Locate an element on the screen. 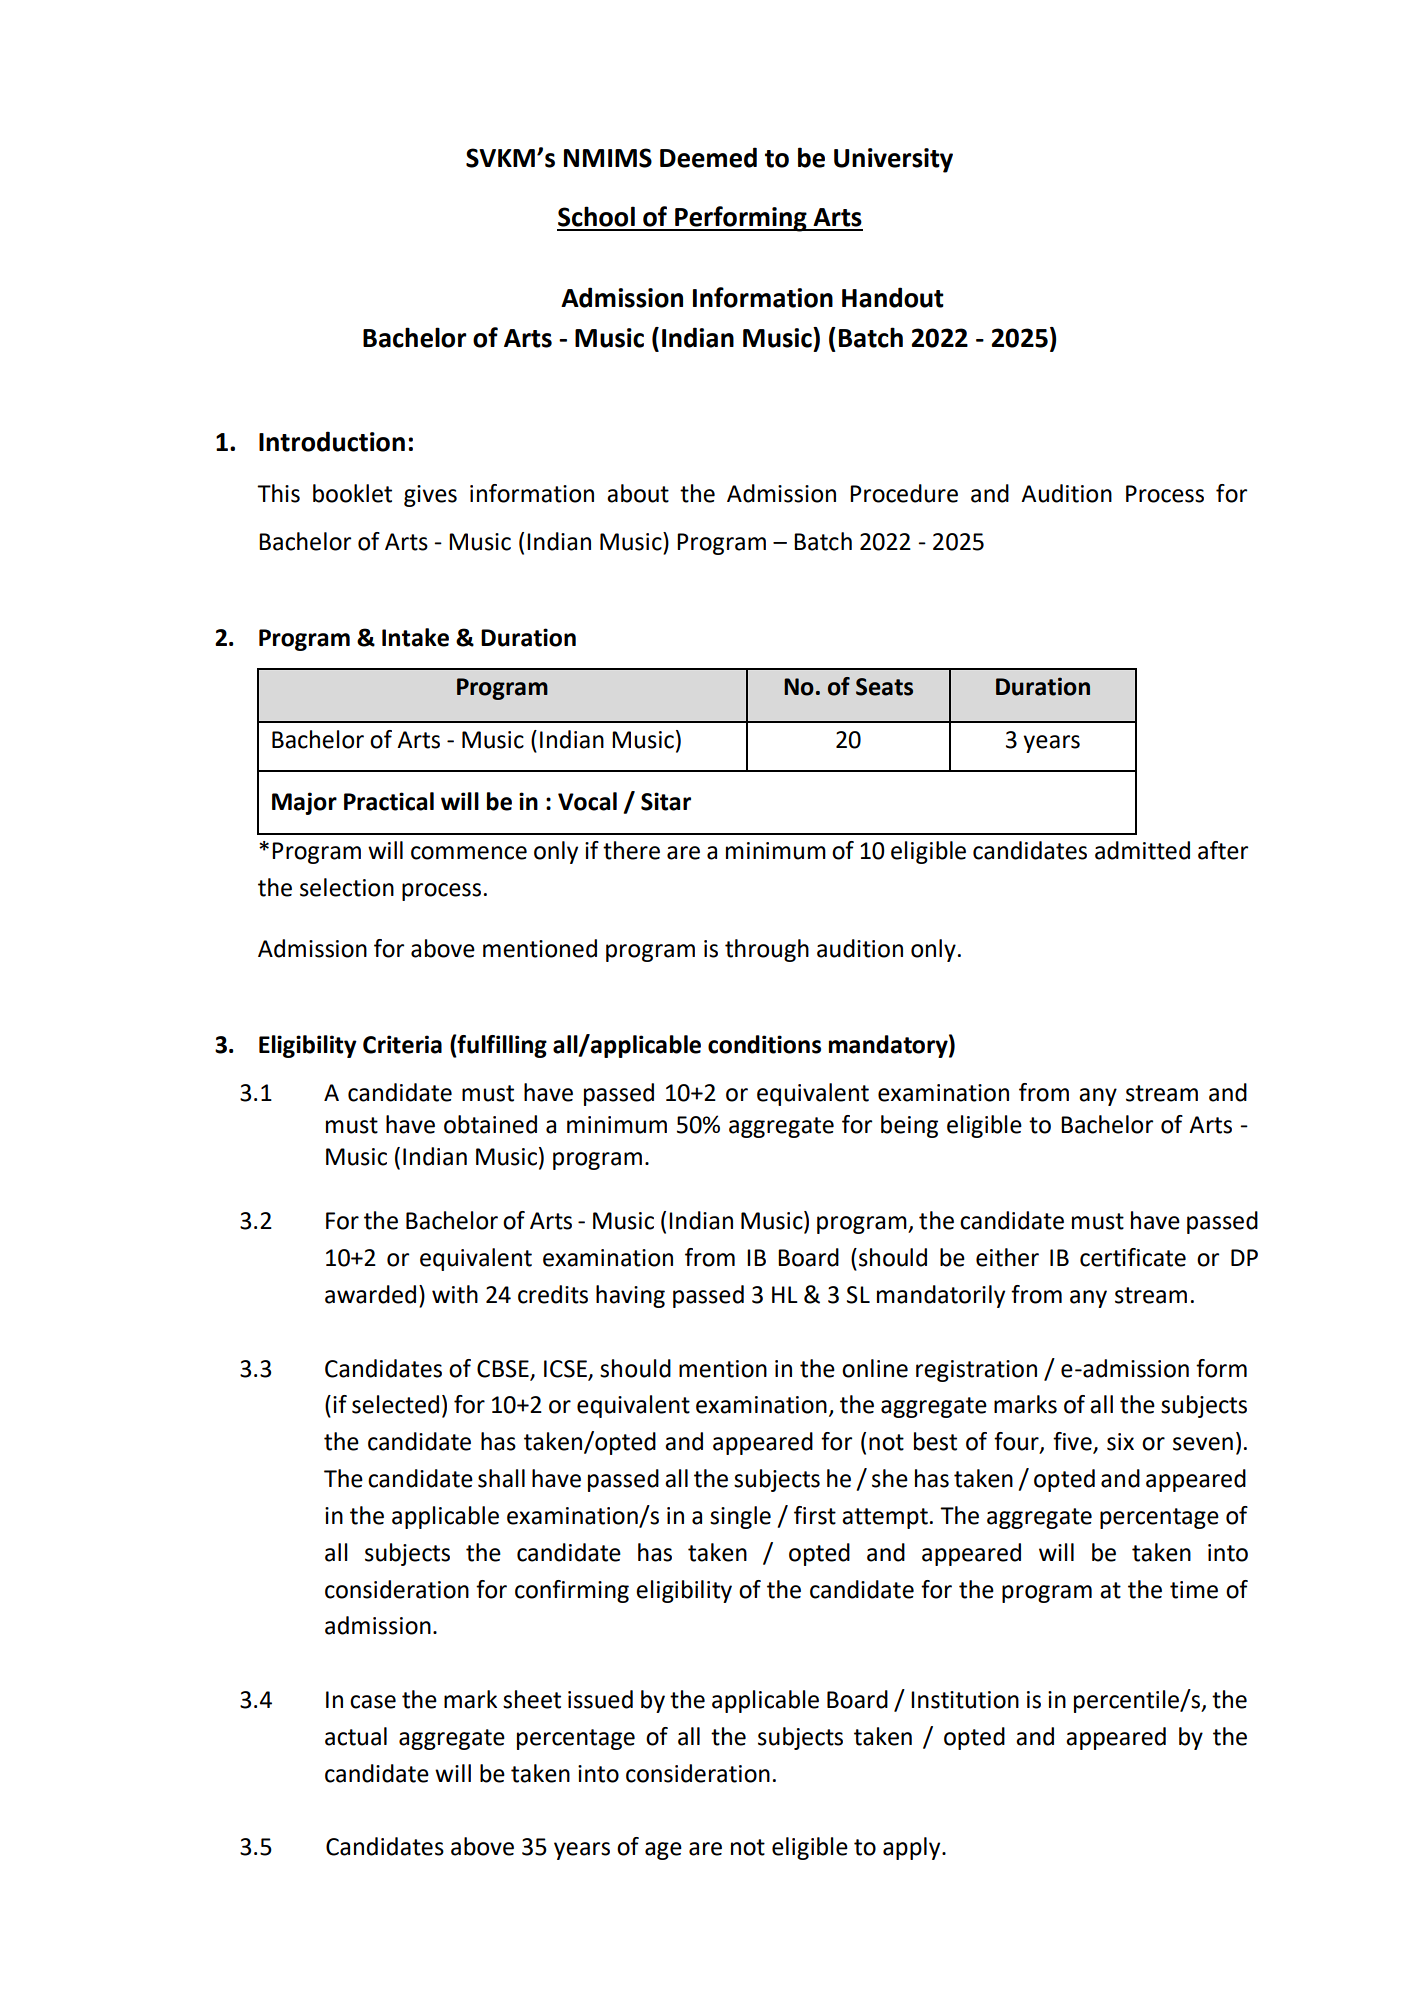 This screenshot has width=1420, height=2009. selected is located at coordinates (395, 1404).
